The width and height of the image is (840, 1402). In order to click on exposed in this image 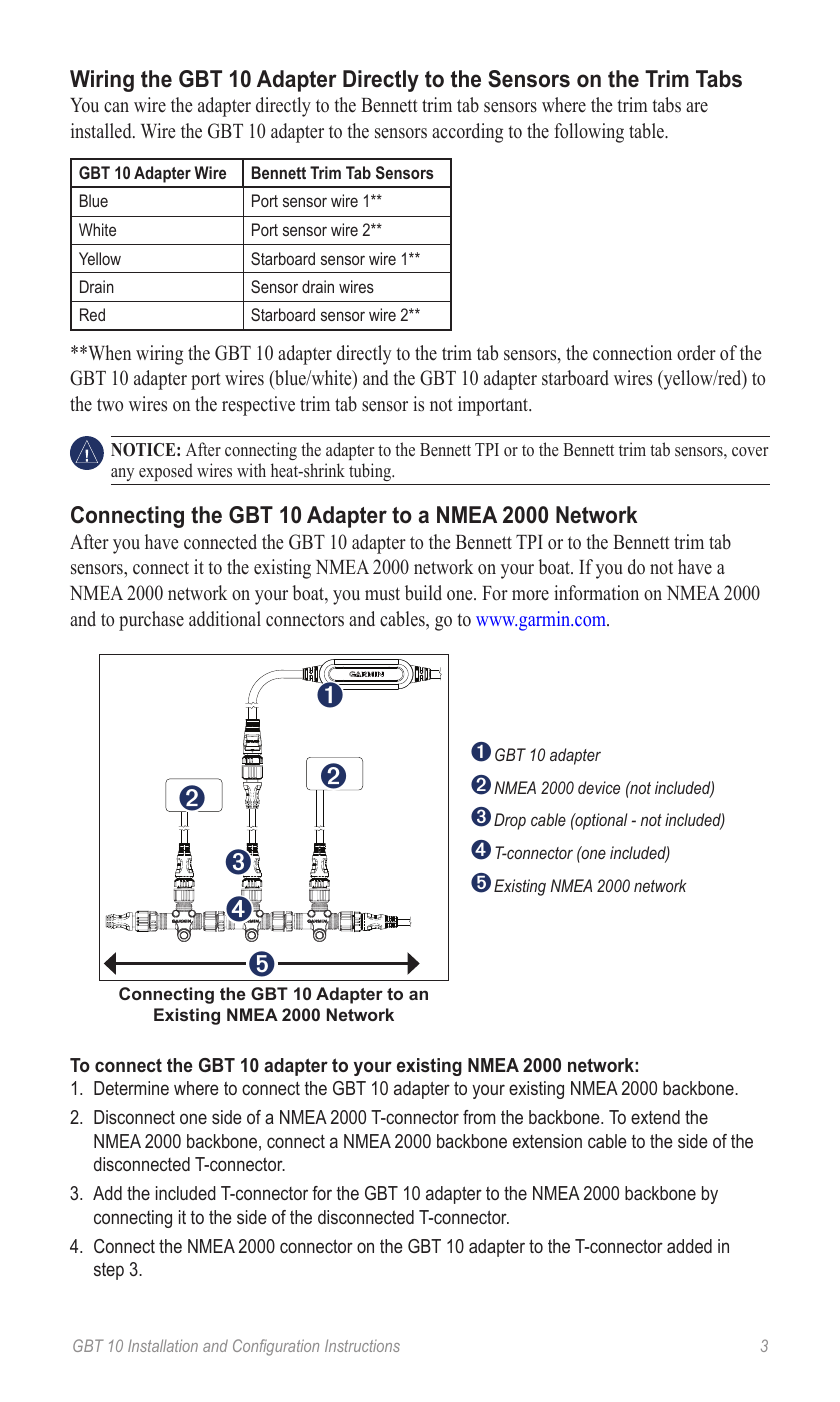, I will do `click(166, 472)`.
